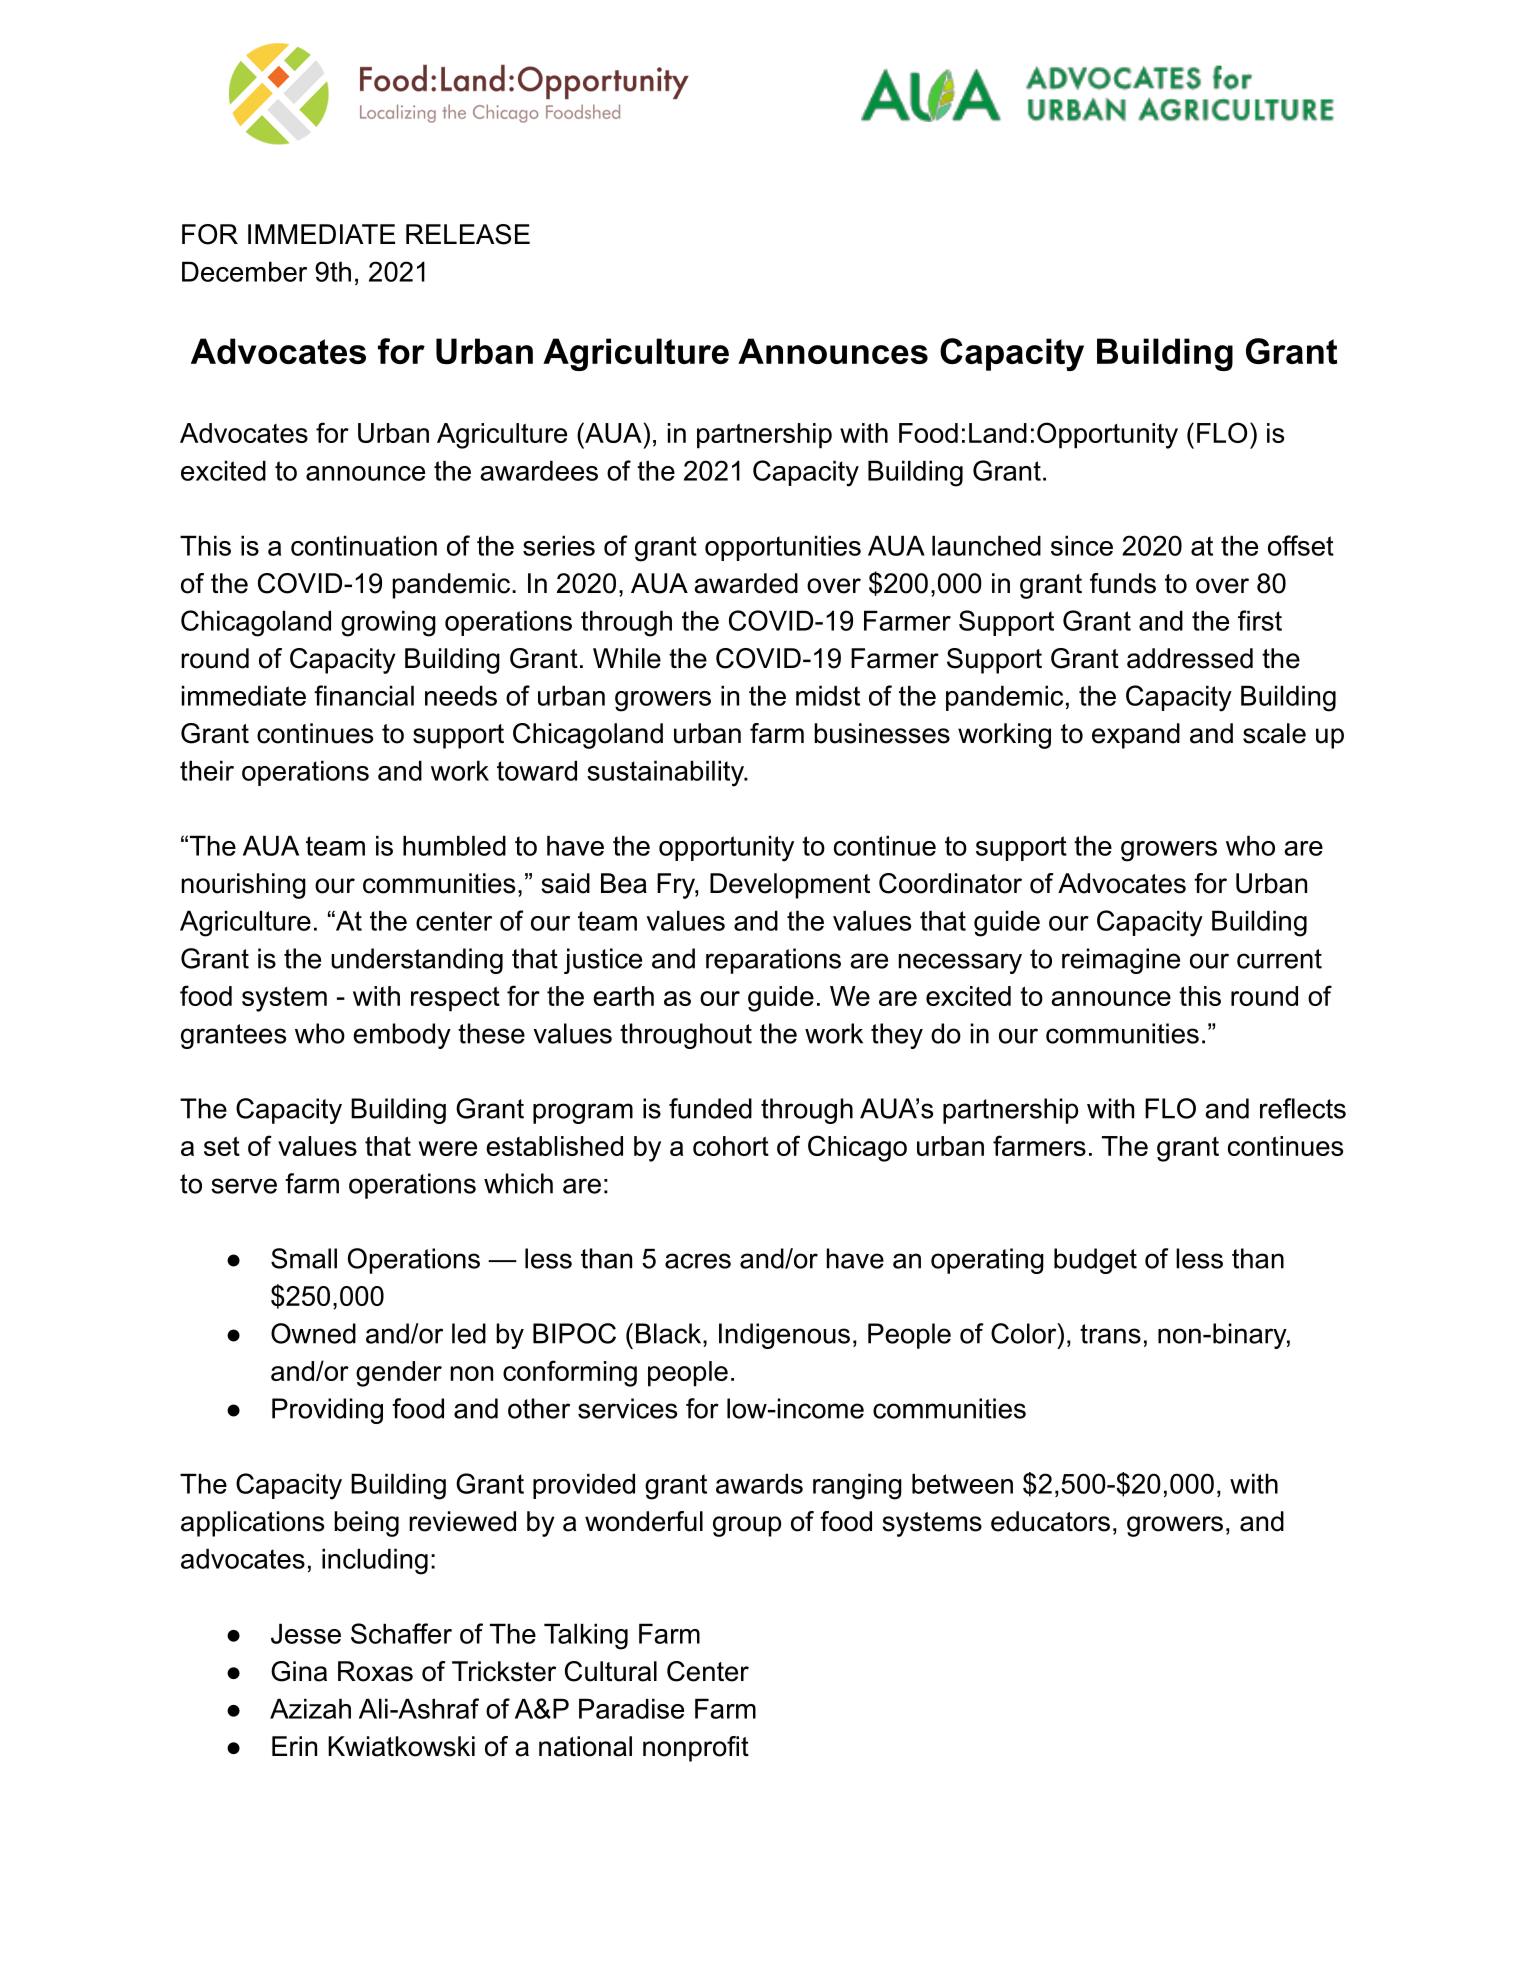 The image size is (1531, 1981). Describe the element at coordinates (1190, 658) in the document. I see `addressed` at that location.
